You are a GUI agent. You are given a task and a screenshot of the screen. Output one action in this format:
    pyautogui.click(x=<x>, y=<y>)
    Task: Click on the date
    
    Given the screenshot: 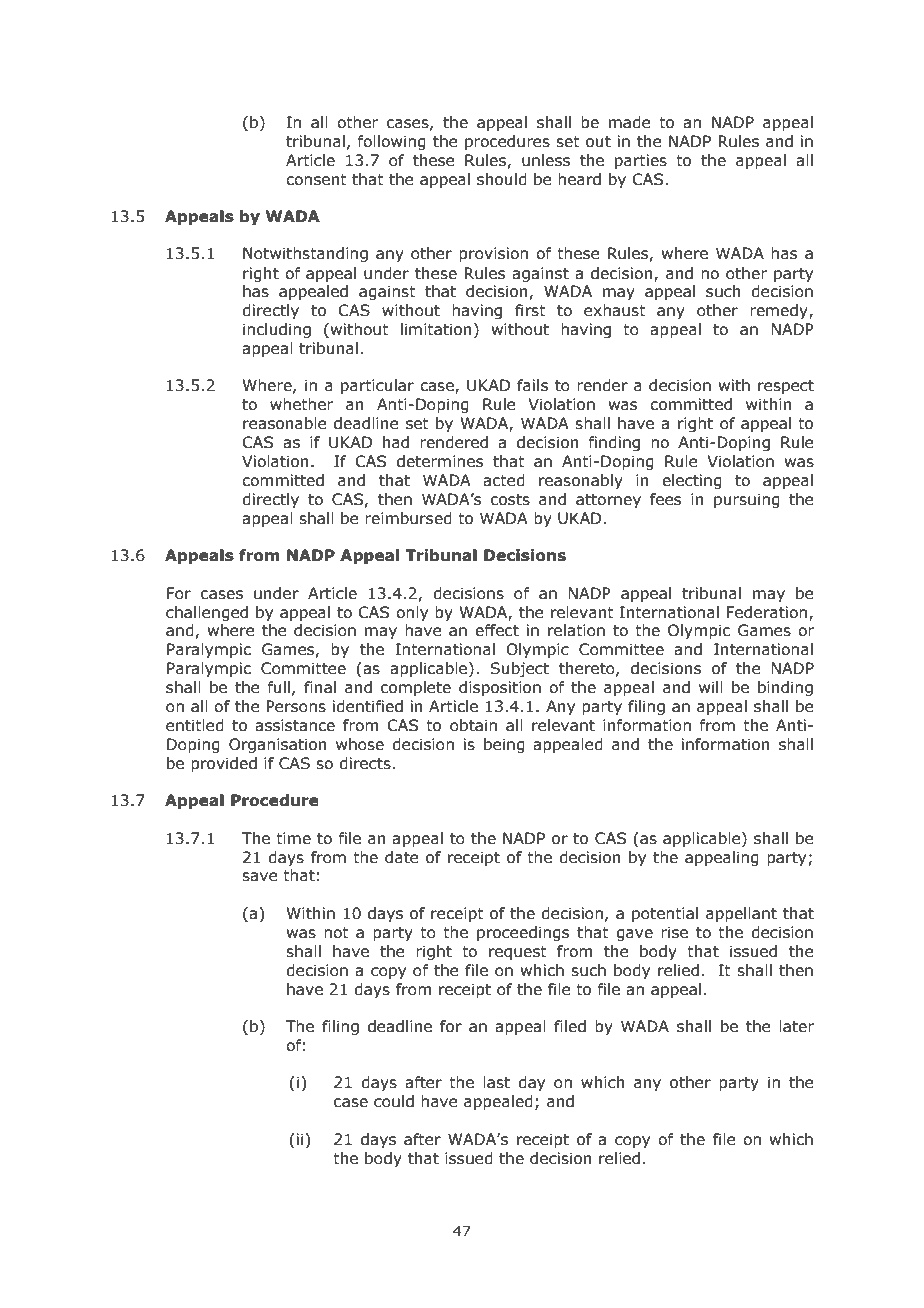 What is the action you would take?
    pyautogui.click(x=402, y=857)
